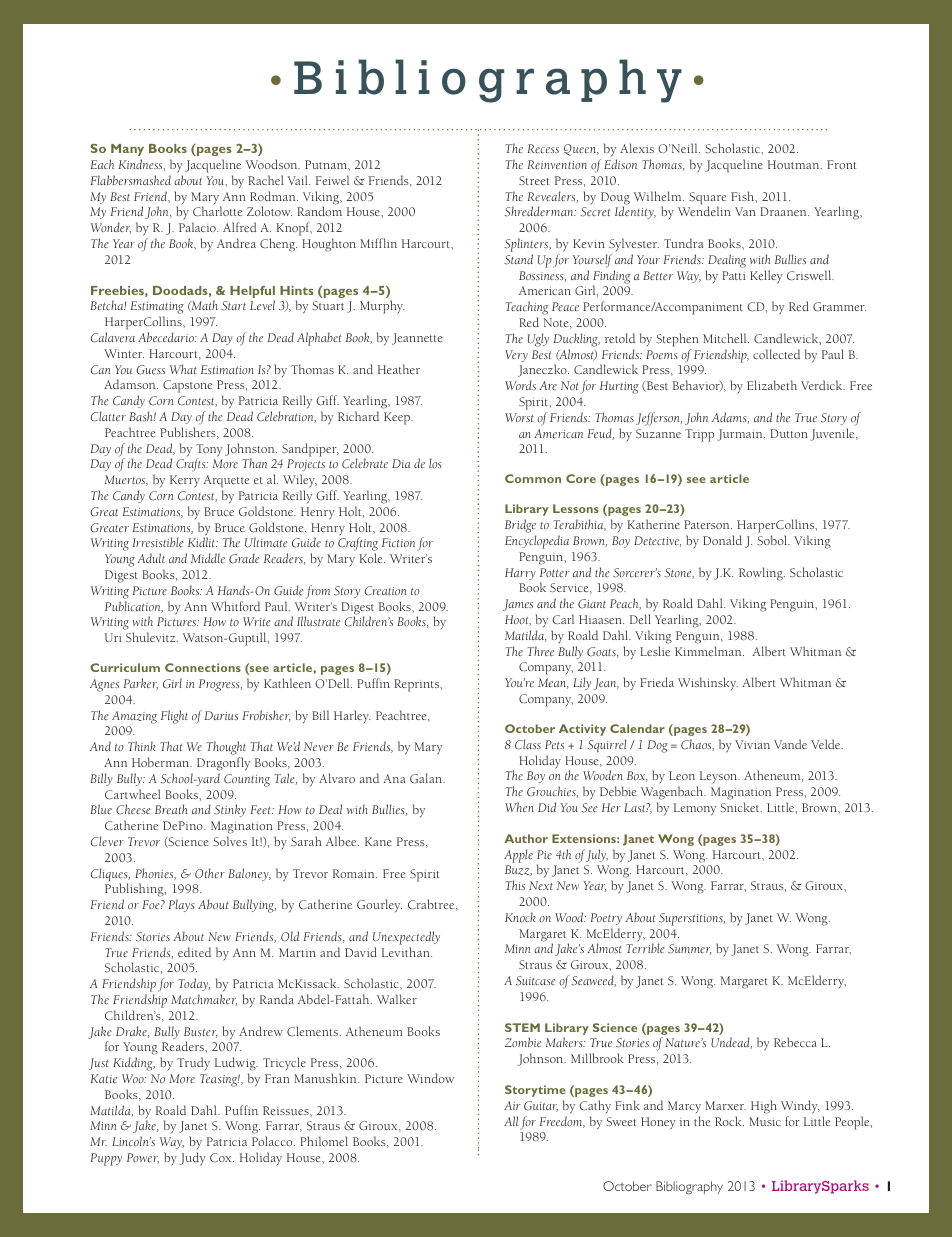  I want to click on Tony, so click(209, 451).
